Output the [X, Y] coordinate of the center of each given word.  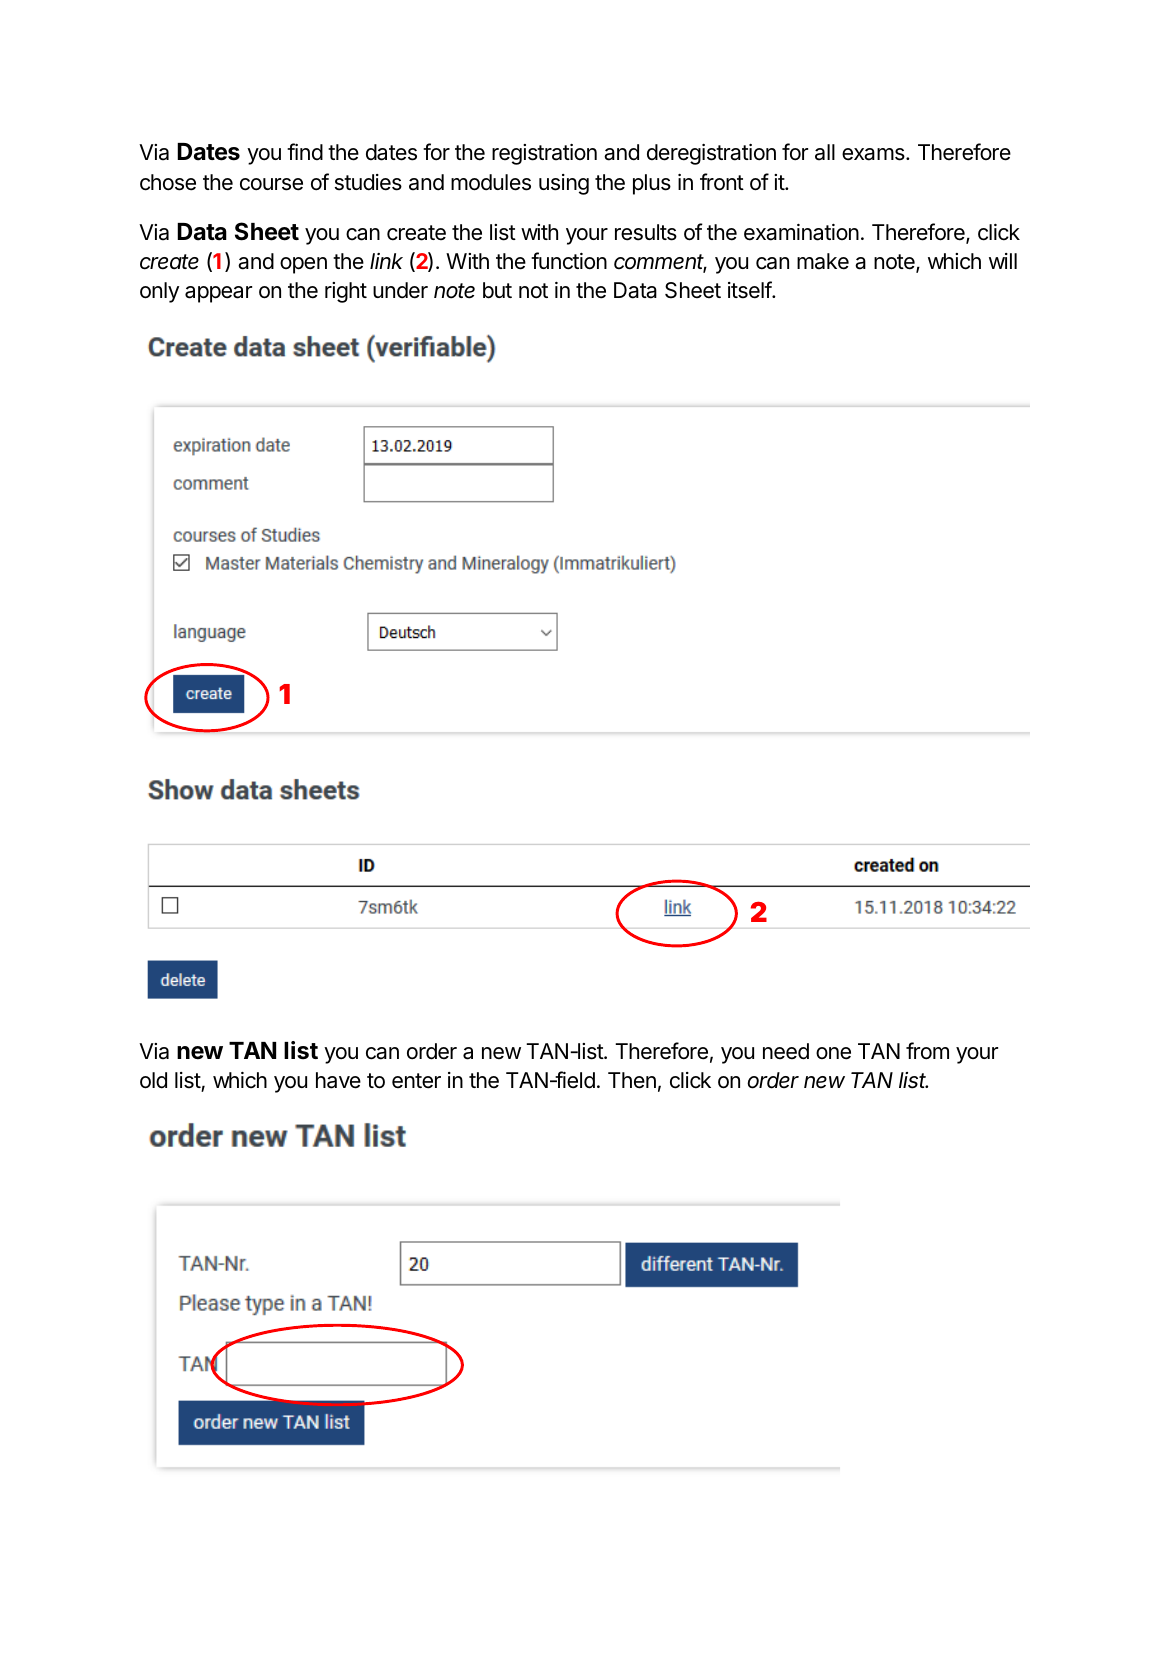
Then [632, 1080]
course [271, 184]
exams [874, 154]
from [927, 1051]
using [564, 184]
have [338, 1080]
